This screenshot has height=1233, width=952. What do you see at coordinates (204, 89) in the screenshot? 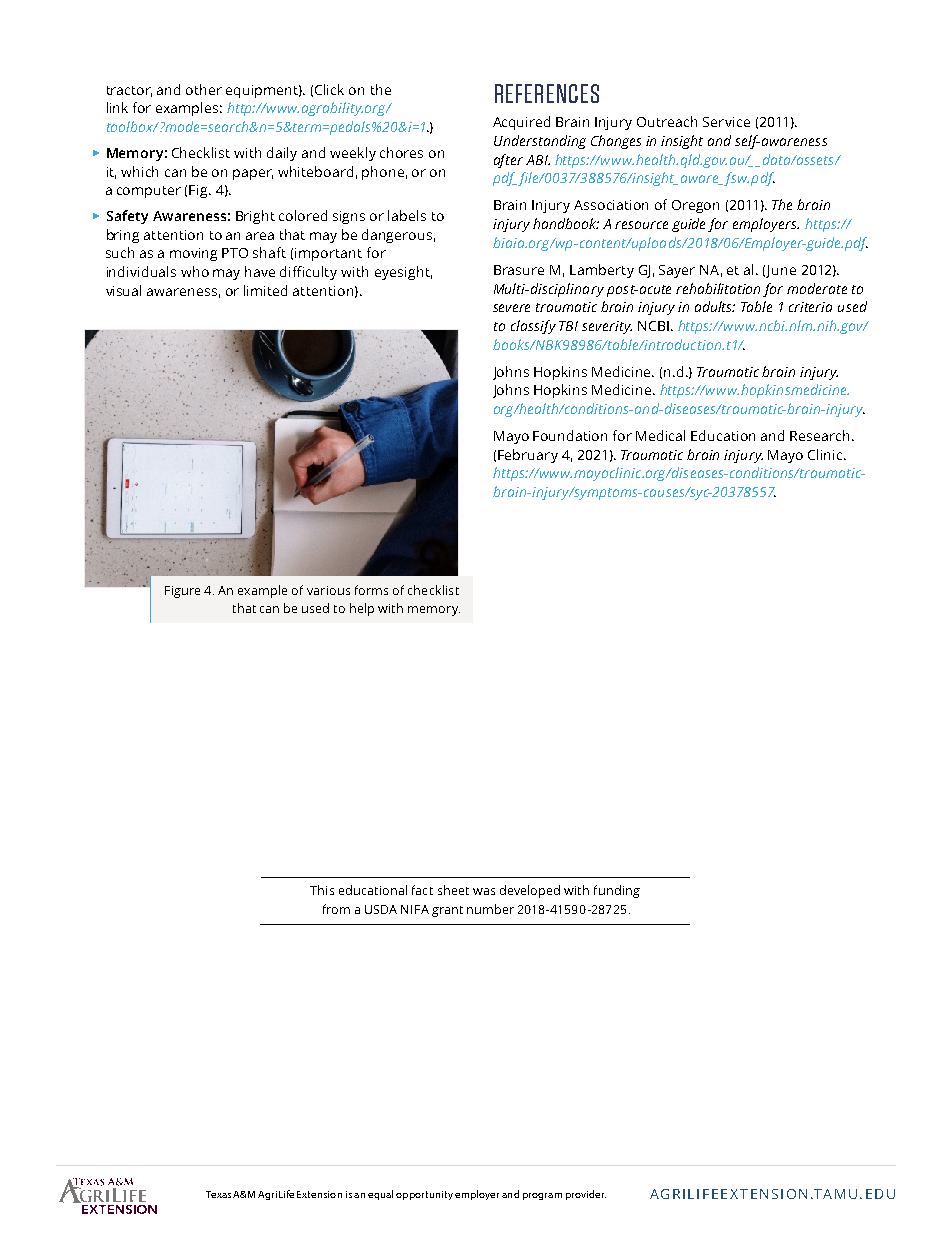
I see `other` at bounding box center [204, 89].
